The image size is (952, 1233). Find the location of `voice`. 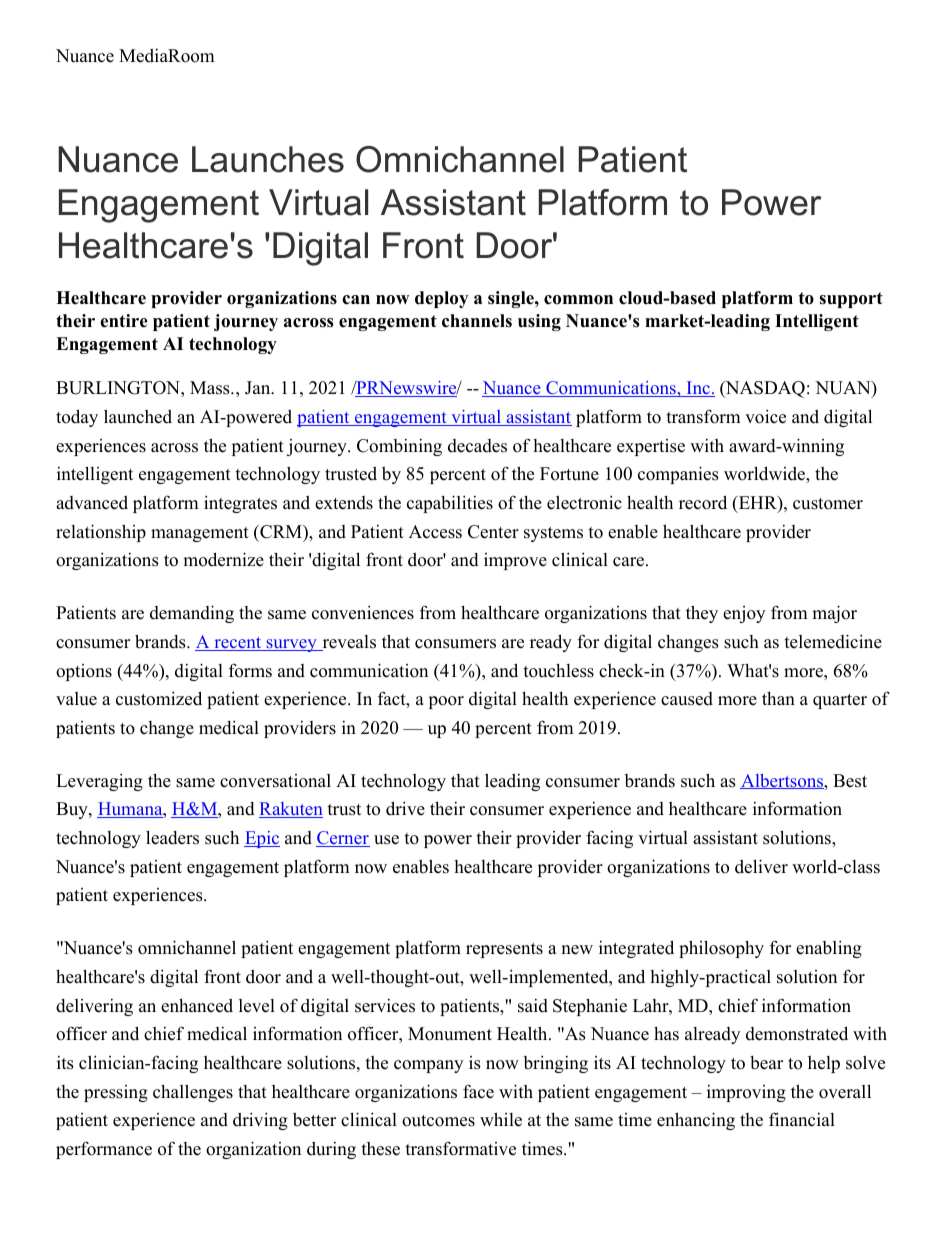

voice is located at coordinates (765, 416).
